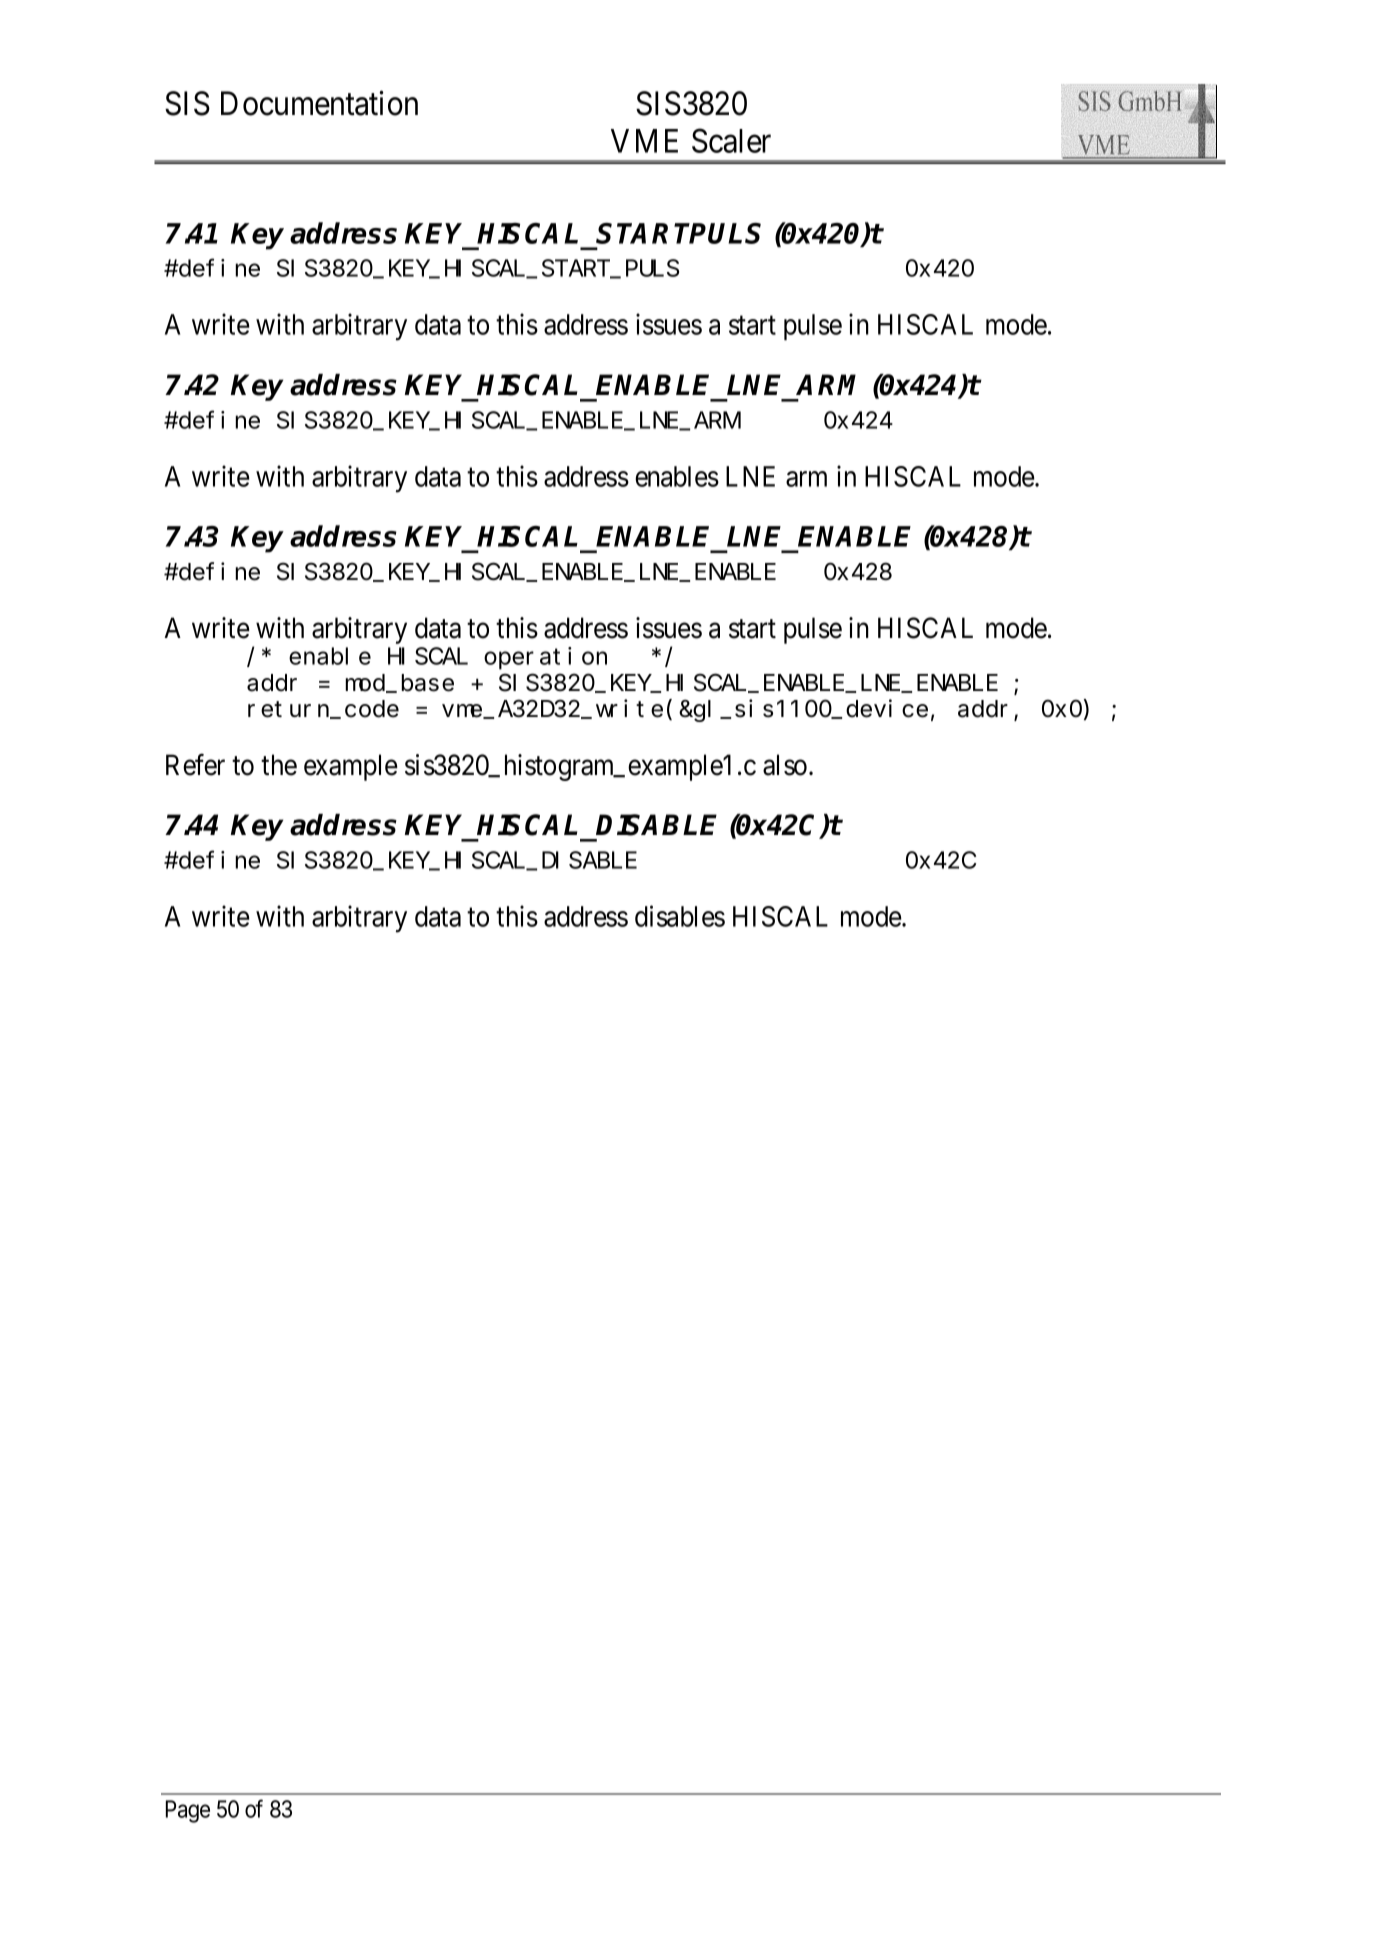 The width and height of the image is (1382, 1955). I want to click on also, so click(785, 765).
